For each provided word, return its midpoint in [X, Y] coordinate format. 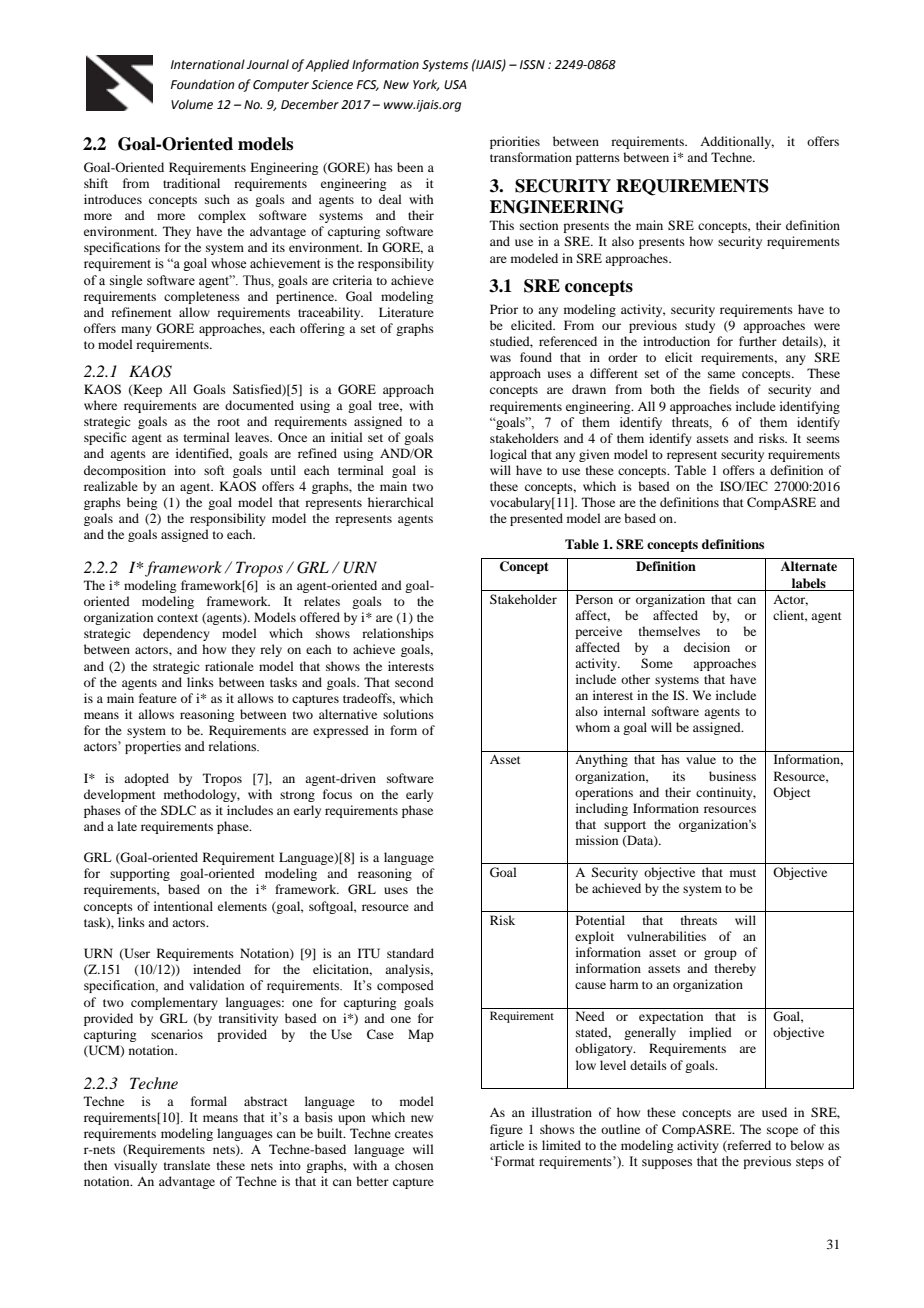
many [136, 331]
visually [135, 1166]
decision [707, 647]
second [414, 682]
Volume [192, 104]
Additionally [737, 142]
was [500, 358]
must [743, 873]
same [721, 374]
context [177, 618]
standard [410, 953]
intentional [183, 906]
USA [455, 85]
